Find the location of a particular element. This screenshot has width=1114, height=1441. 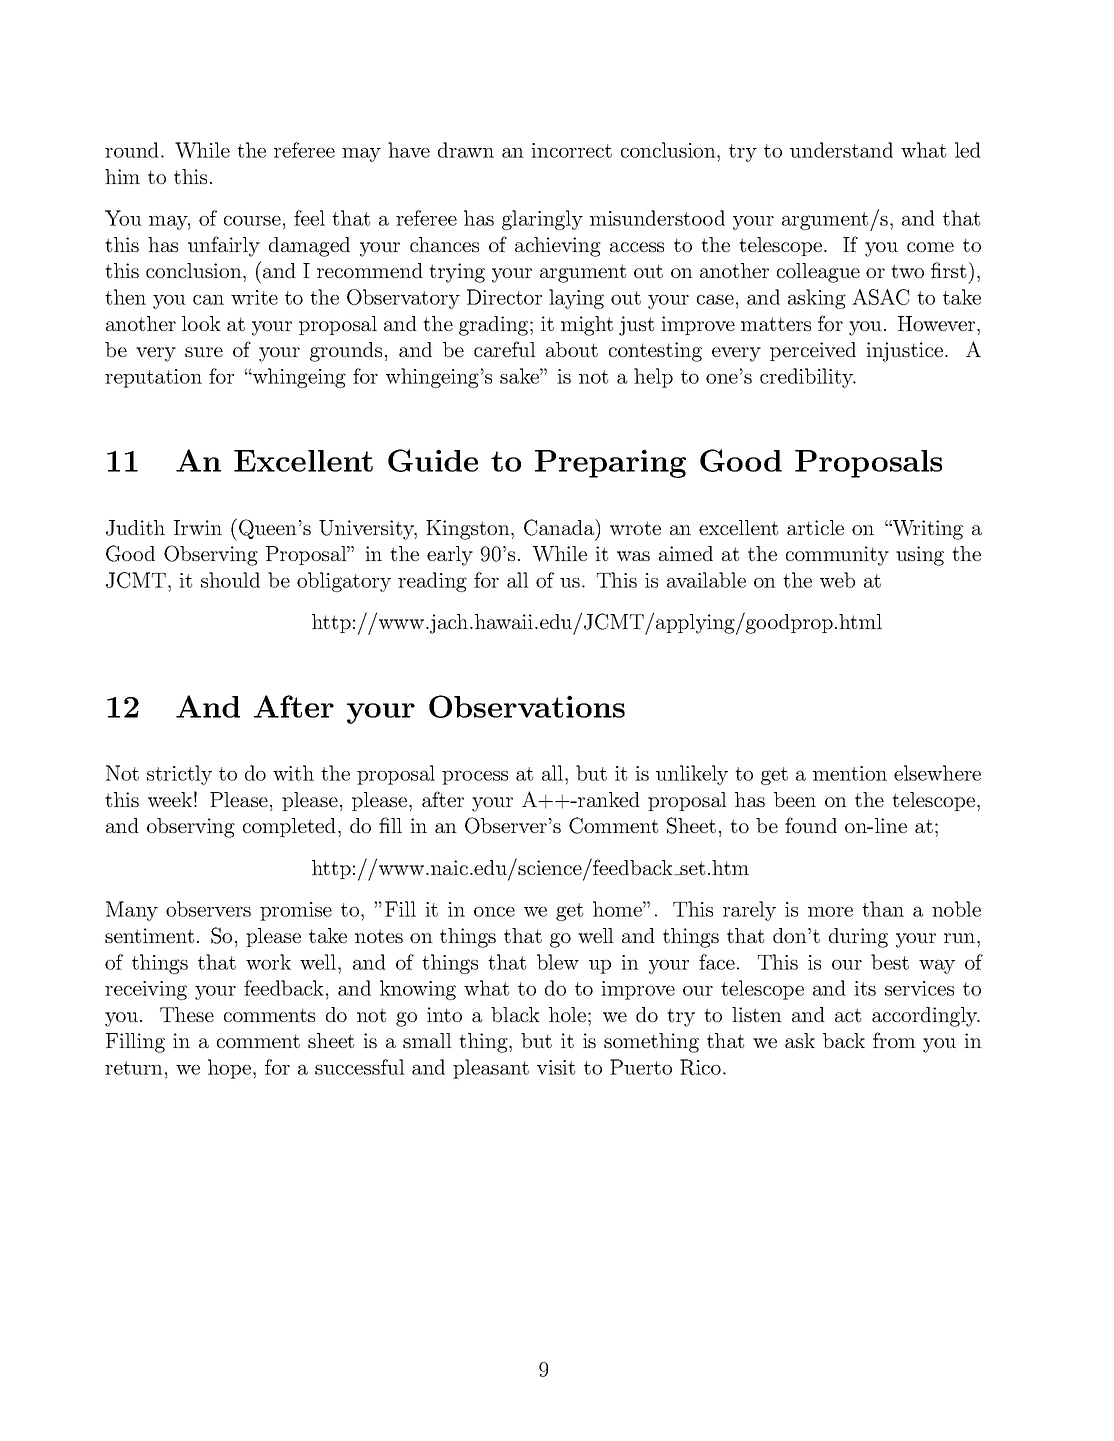

Preparing is located at coordinates (610, 463).
